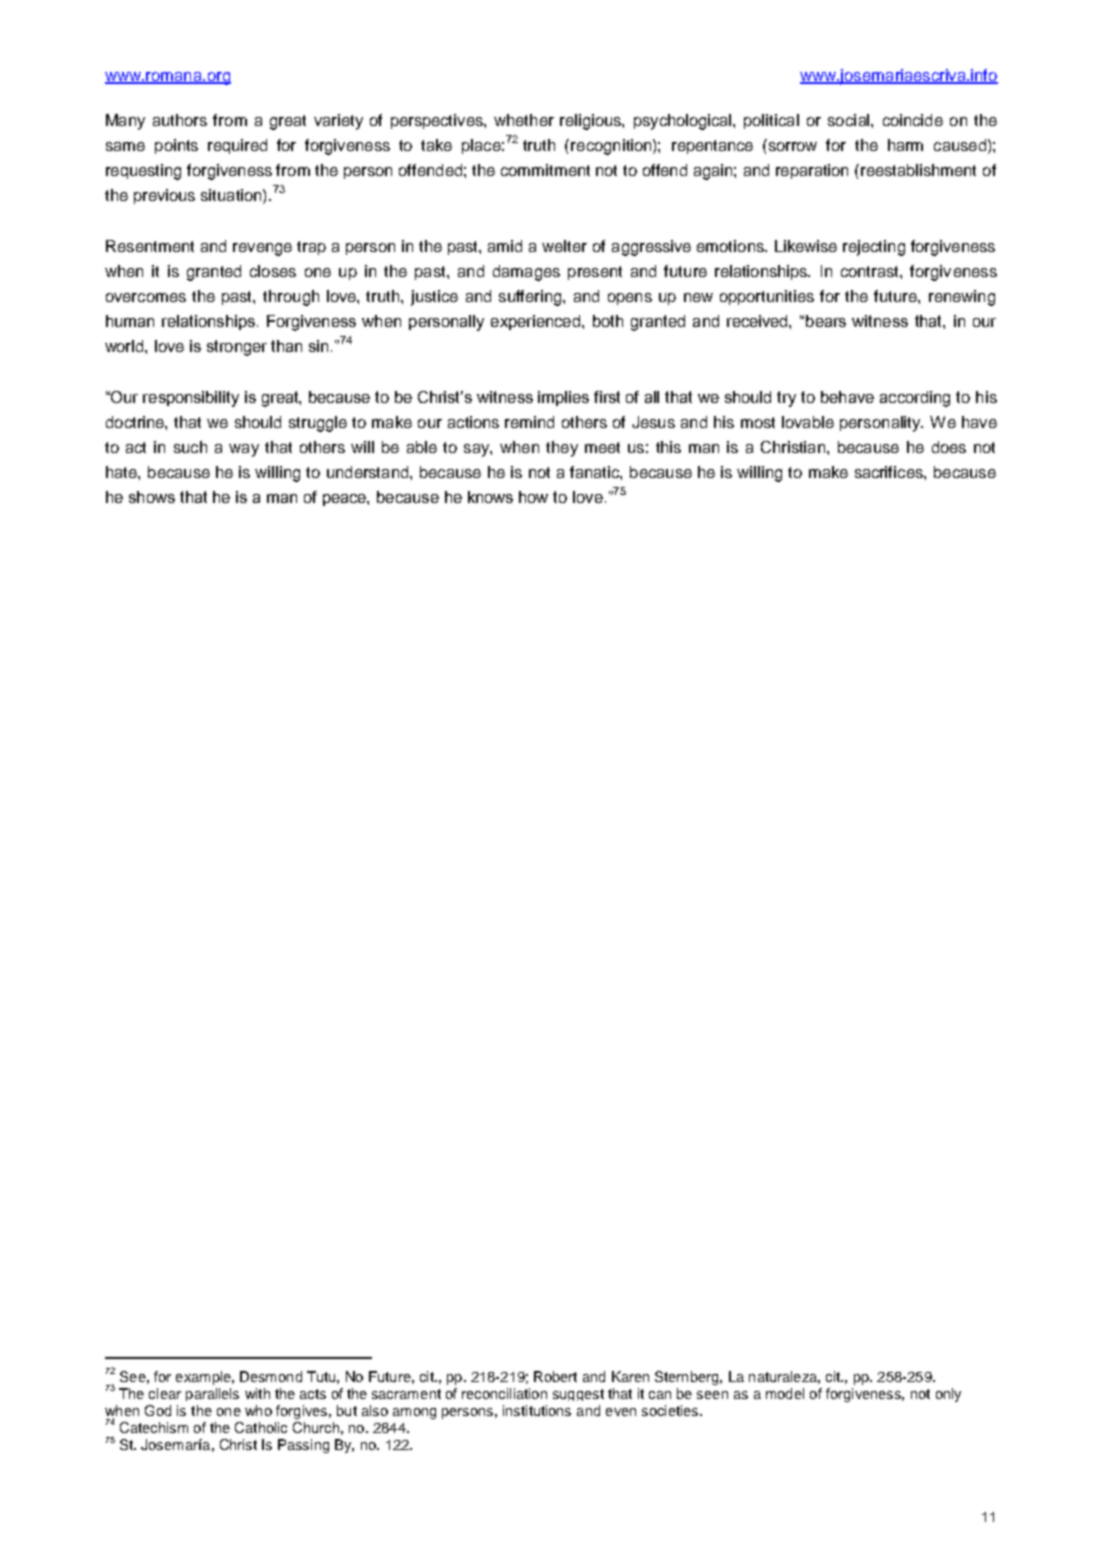  I want to click on sacrifices, so click(890, 472).
